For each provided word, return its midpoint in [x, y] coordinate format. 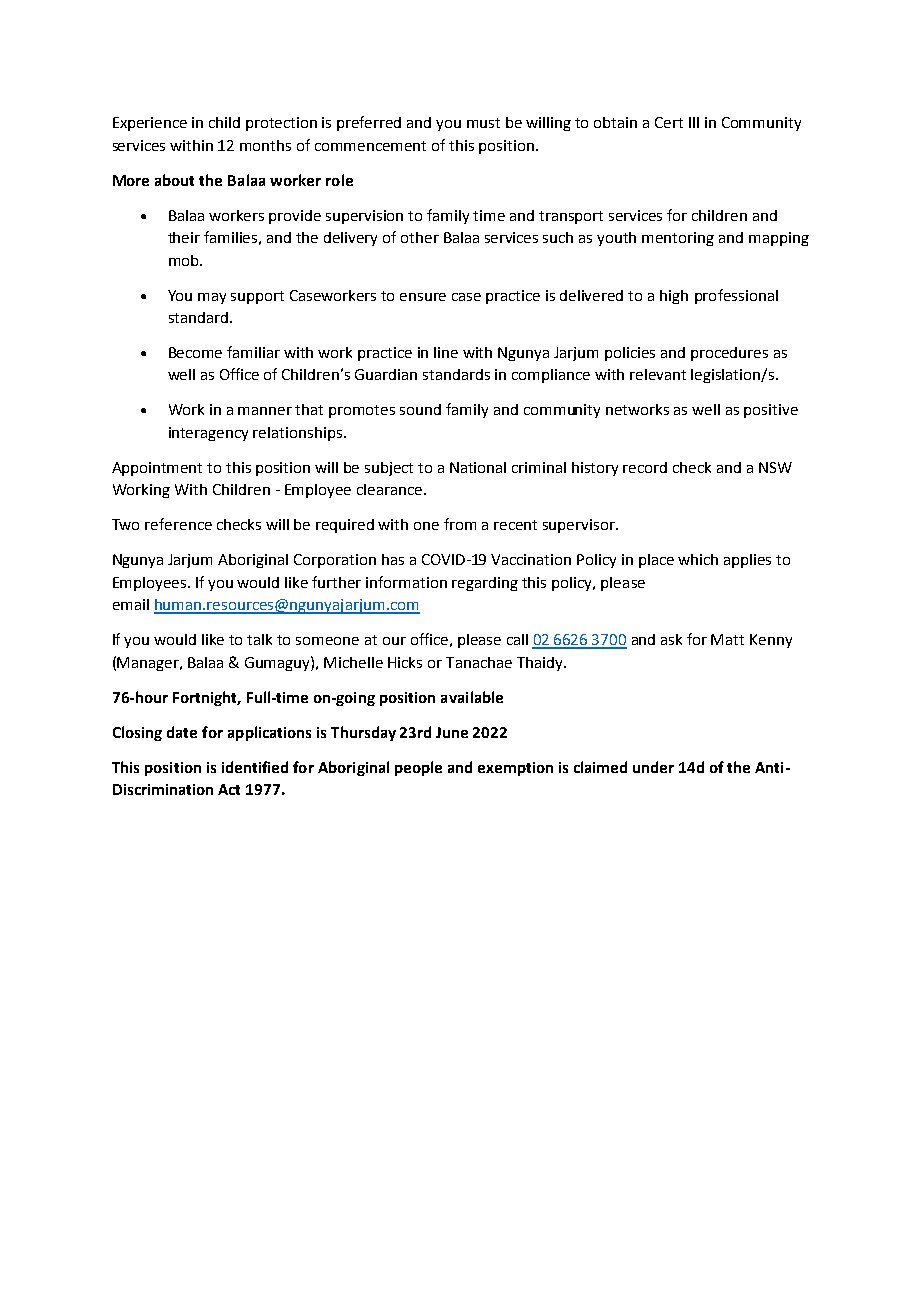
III [694, 122]
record [645, 467]
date [182, 732]
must [483, 123]
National [478, 467]
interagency [208, 434]
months [265, 145]
